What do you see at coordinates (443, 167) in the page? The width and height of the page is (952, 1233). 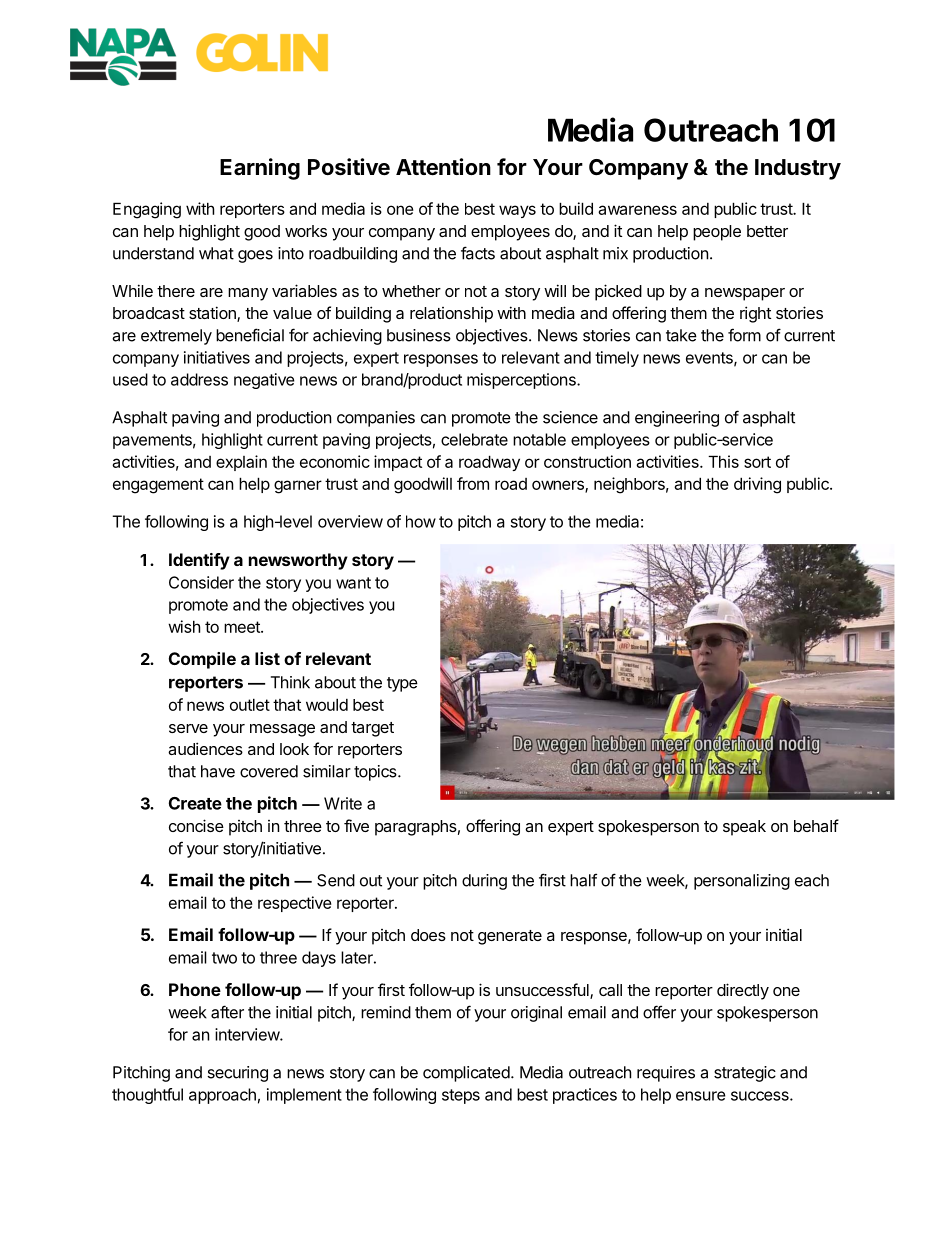 I see `Attention` at bounding box center [443, 167].
